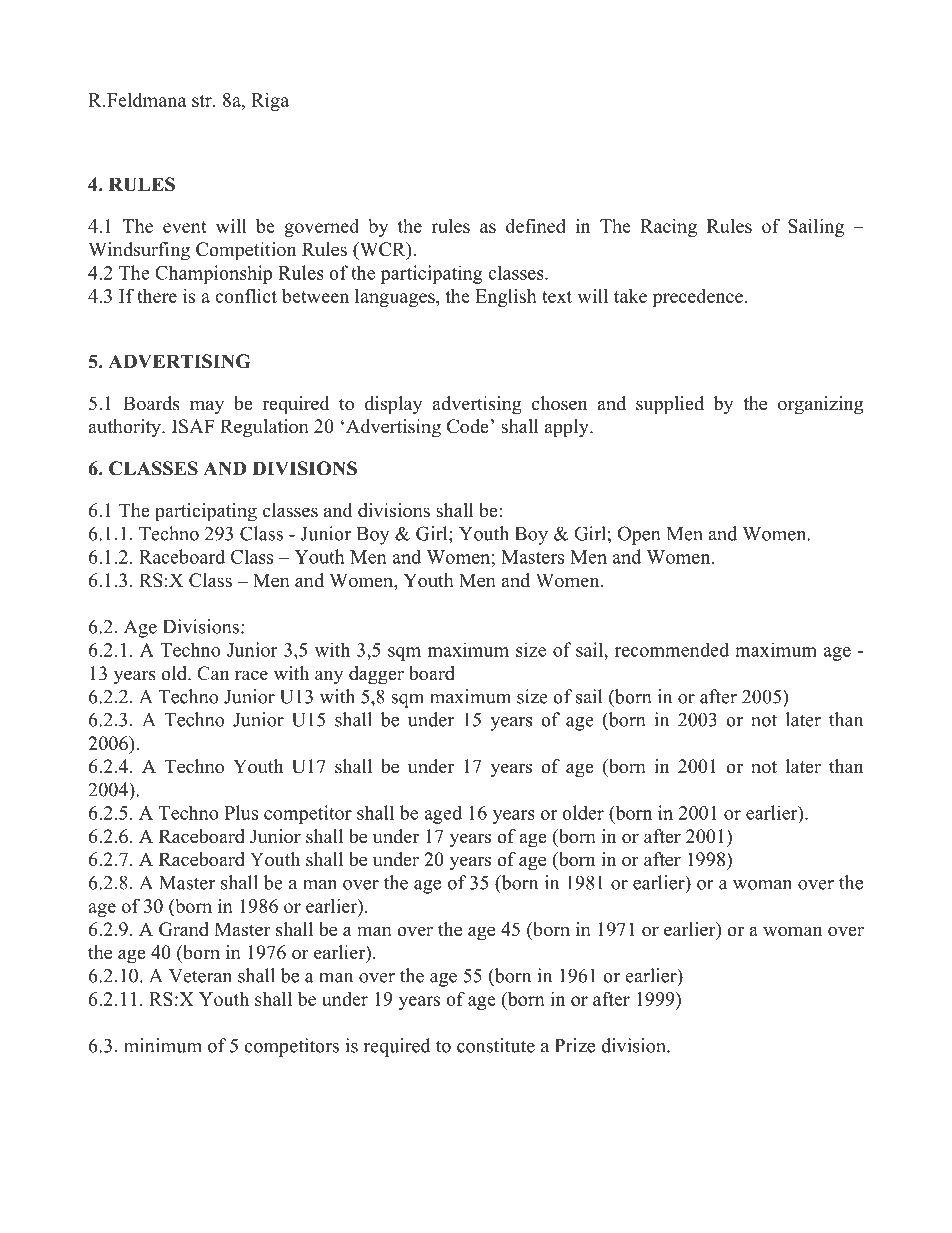  Describe the element at coordinates (200, 976) in the screenshot. I see `Veteran` at that location.
